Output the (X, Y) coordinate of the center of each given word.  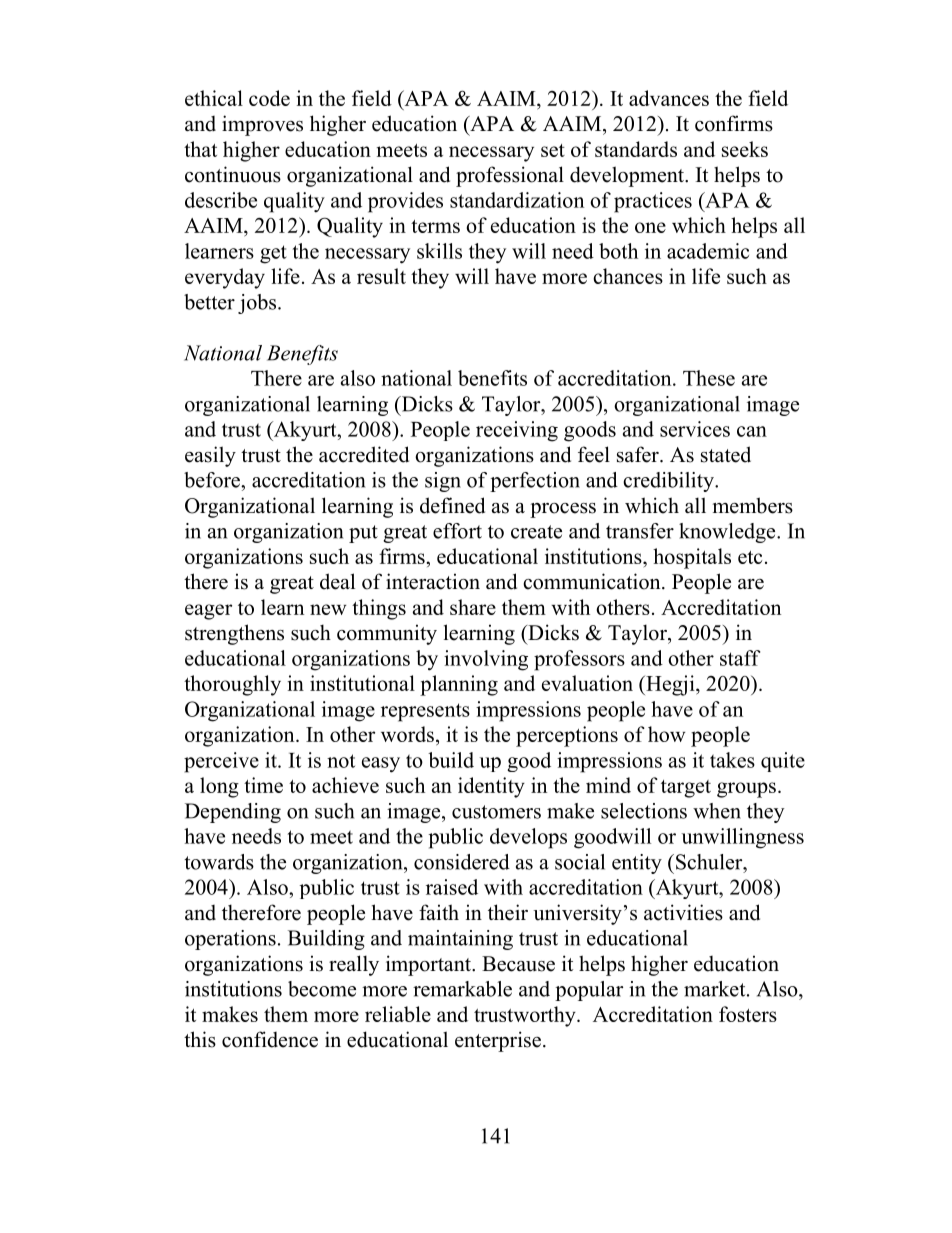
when (717, 811)
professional (510, 176)
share (473, 607)
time (263, 785)
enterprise (498, 1041)
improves (262, 125)
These (709, 378)
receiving (517, 431)
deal (337, 581)
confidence (270, 1039)
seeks (745, 149)
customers (496, 812)
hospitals (692, 558)
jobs (258, 304)
